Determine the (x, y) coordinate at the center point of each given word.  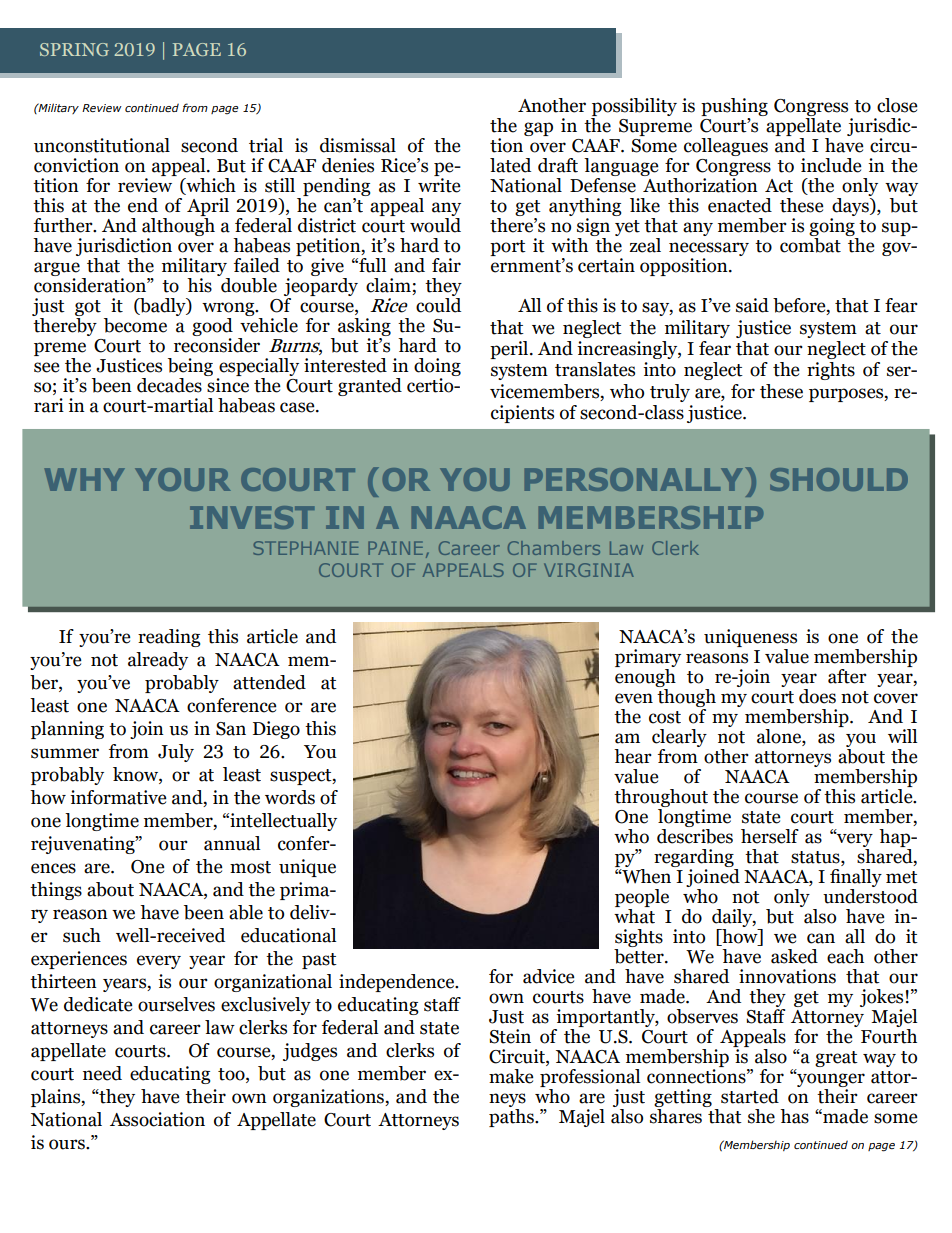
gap (538, 129)
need (102, 1073)
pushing (734, 108)
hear (633, 756)
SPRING (74, 49)
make (511, 1076)
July (176, 753)
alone (780, 737)
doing (437, 368)
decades (169, 385)
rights (831, 371)
